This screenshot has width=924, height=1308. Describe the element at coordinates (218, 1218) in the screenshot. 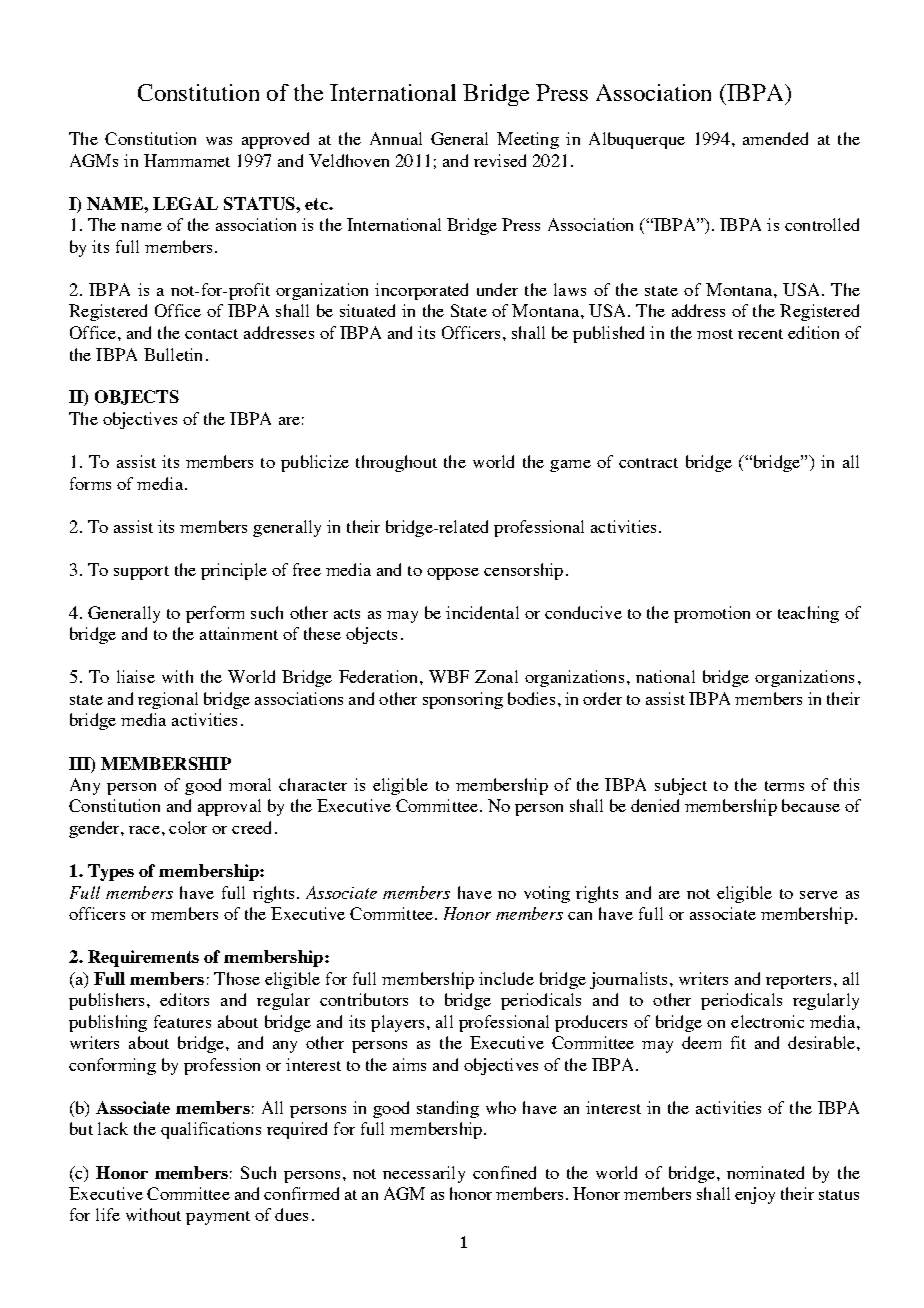

I see `payment` at that location.
